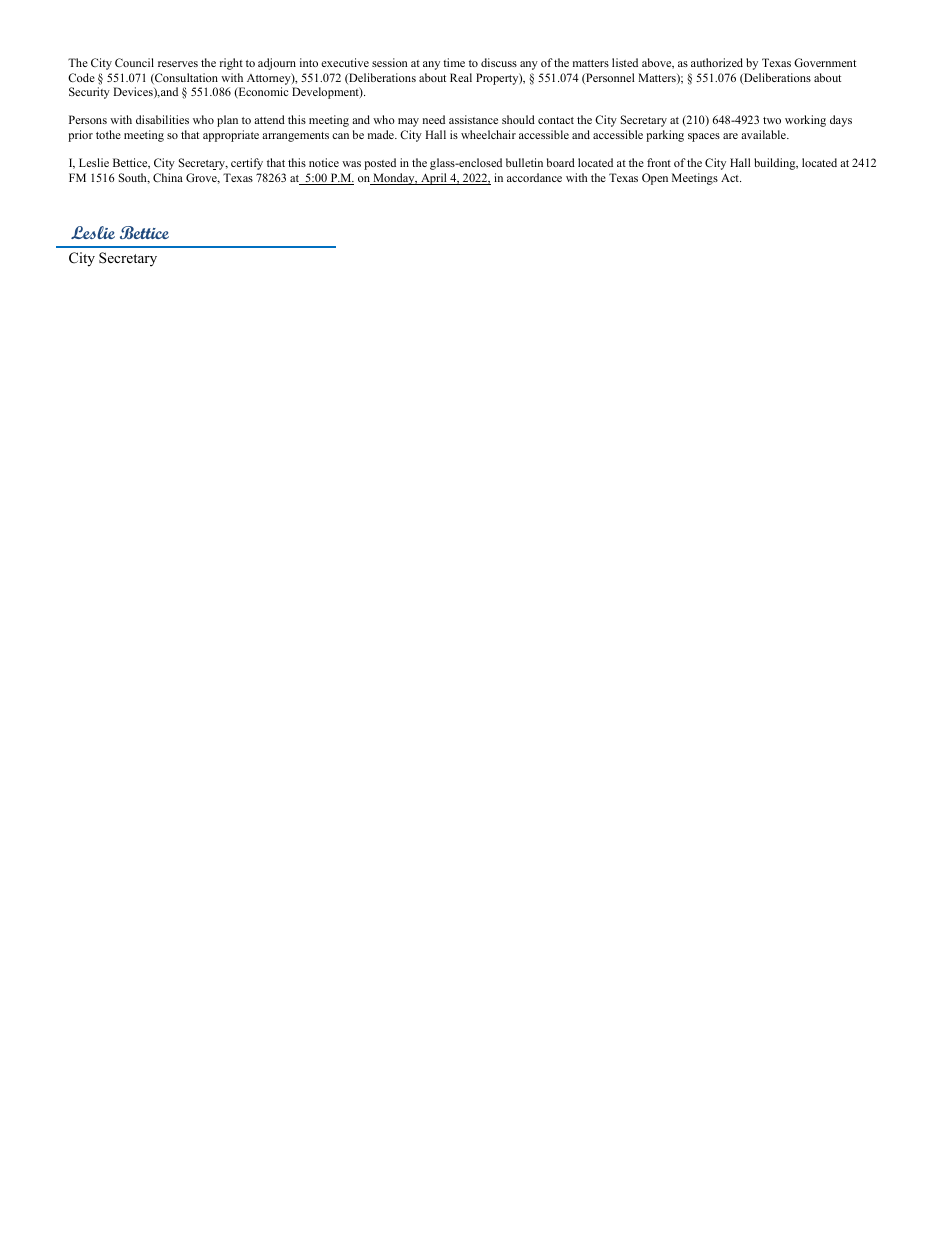 Image resolution: width=952 pixels, height=1233 pixels. Describe the element at coordinates (178, 64) in the image. I see `reserves` at that location.
